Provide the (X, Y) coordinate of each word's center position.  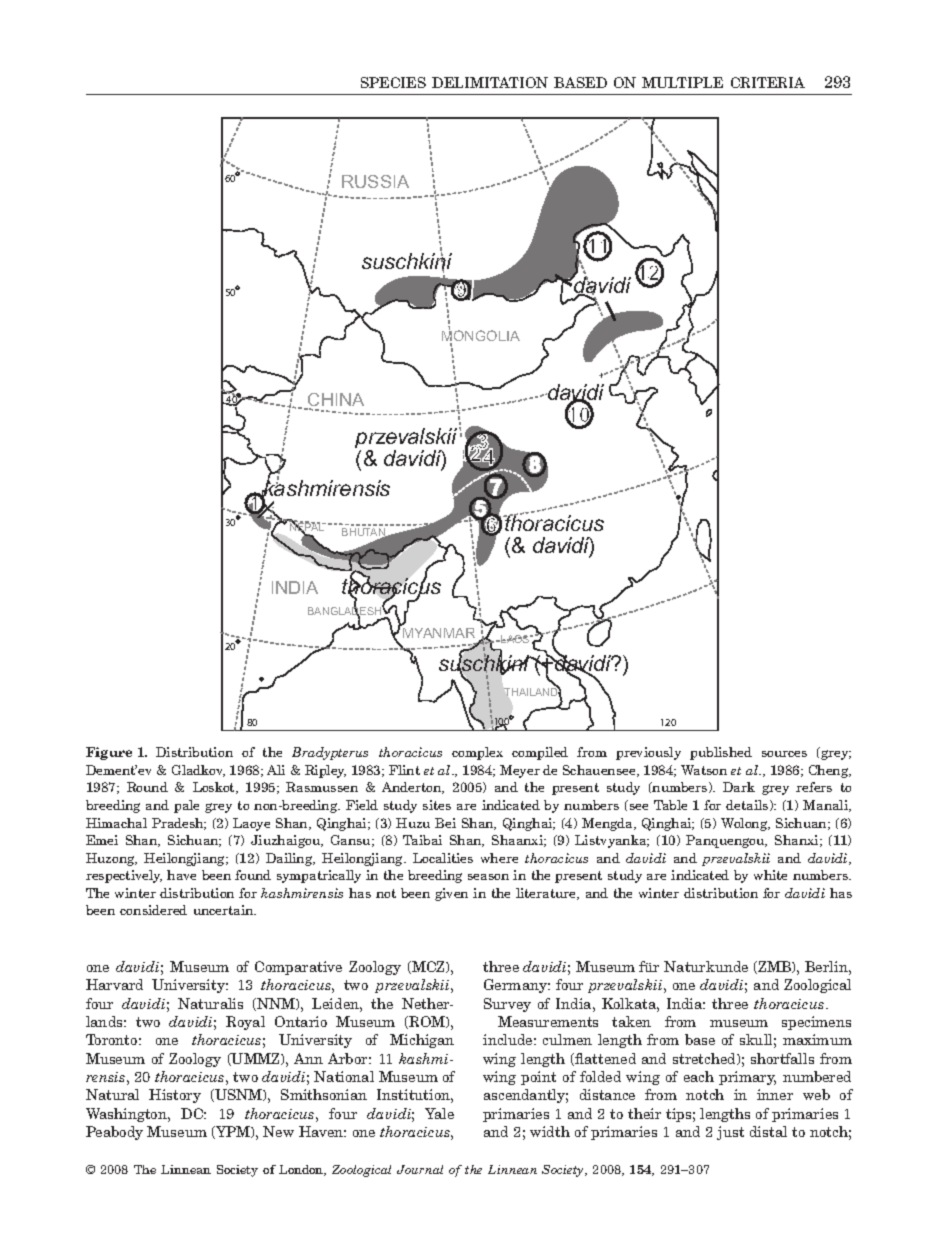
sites (437, 805)
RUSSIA (375, 181)
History (175, 1096)
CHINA (335, 401)
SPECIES (393, 82)
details (748, 805)
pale (186, 806)
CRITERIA (768, 82)
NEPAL (307, 527)
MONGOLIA (481, 336)
